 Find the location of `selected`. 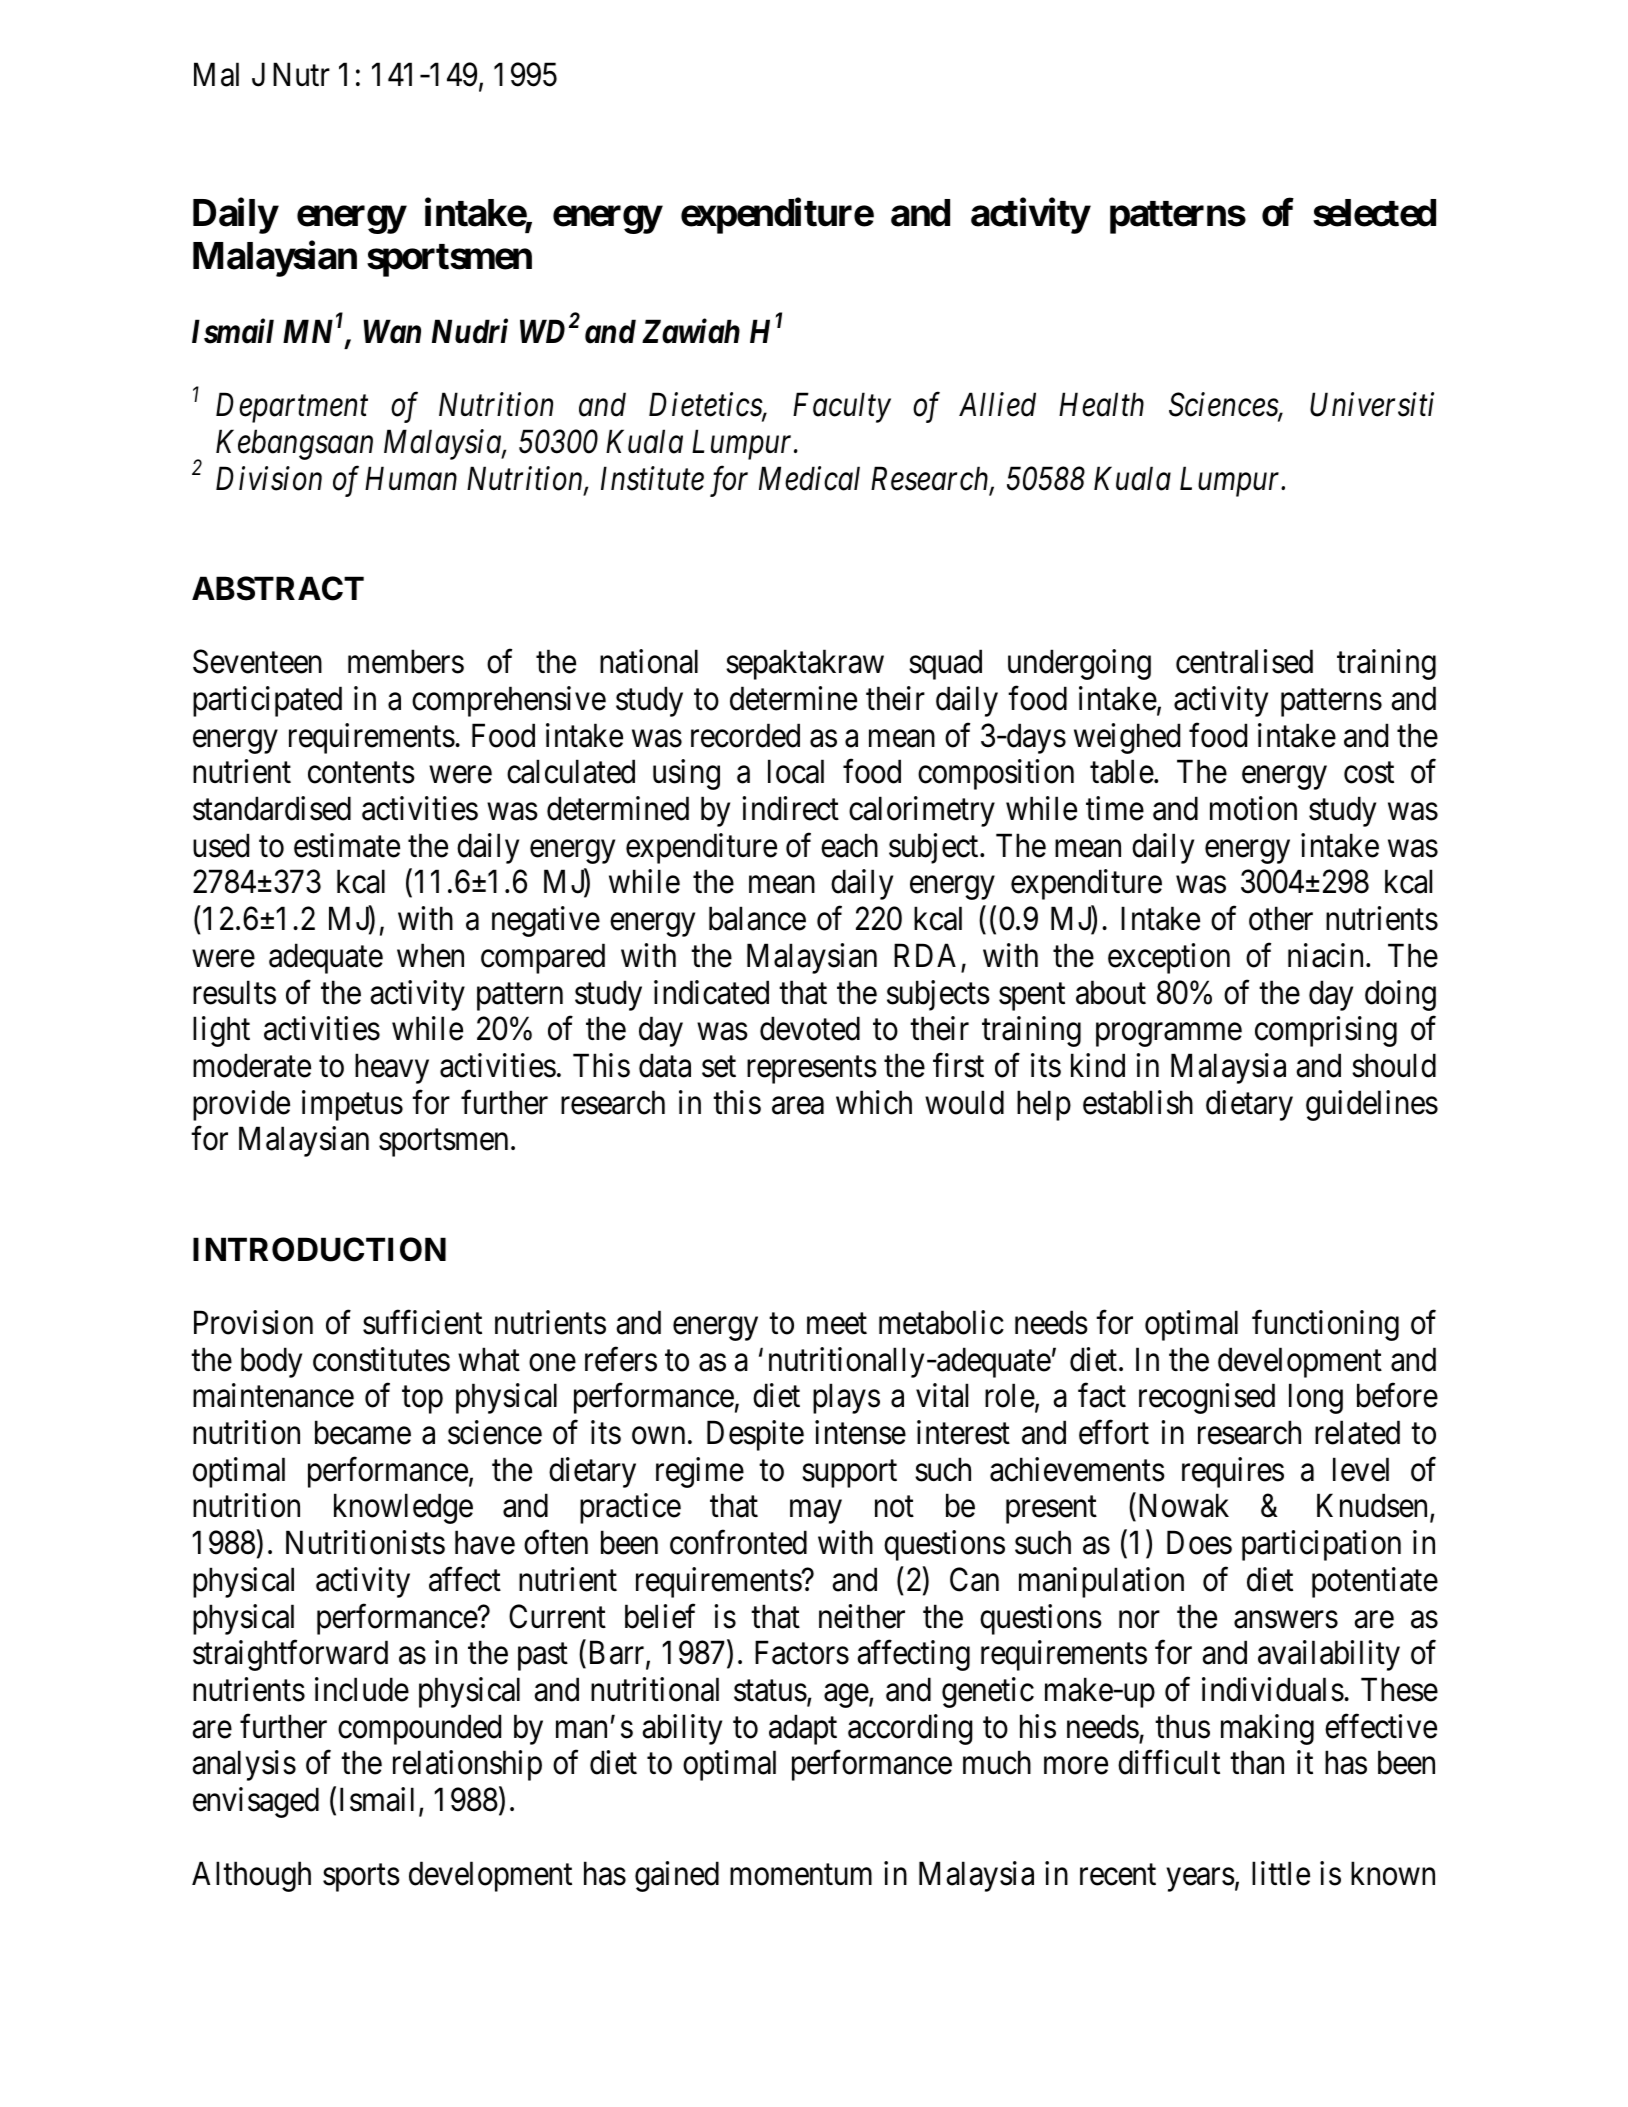

selected is located at coordinates (1374, 213).
